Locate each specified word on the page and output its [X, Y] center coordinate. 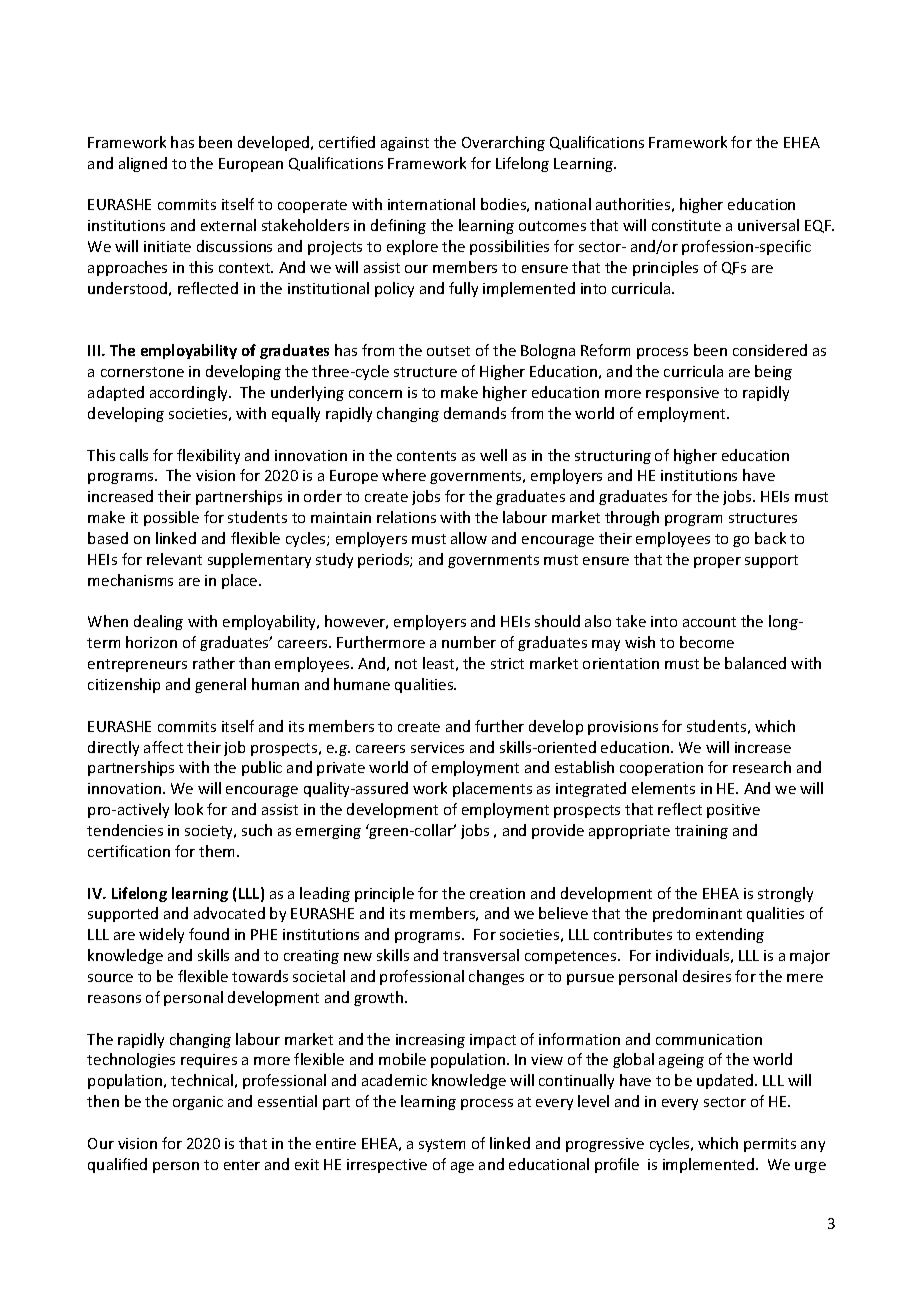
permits [770, 1145]
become [707, 642]
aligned [143, 164]
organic [198, 1103]
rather [214, 663]
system [442, 1145]
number [469, 642]
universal [768, 225]
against [405, 144]
